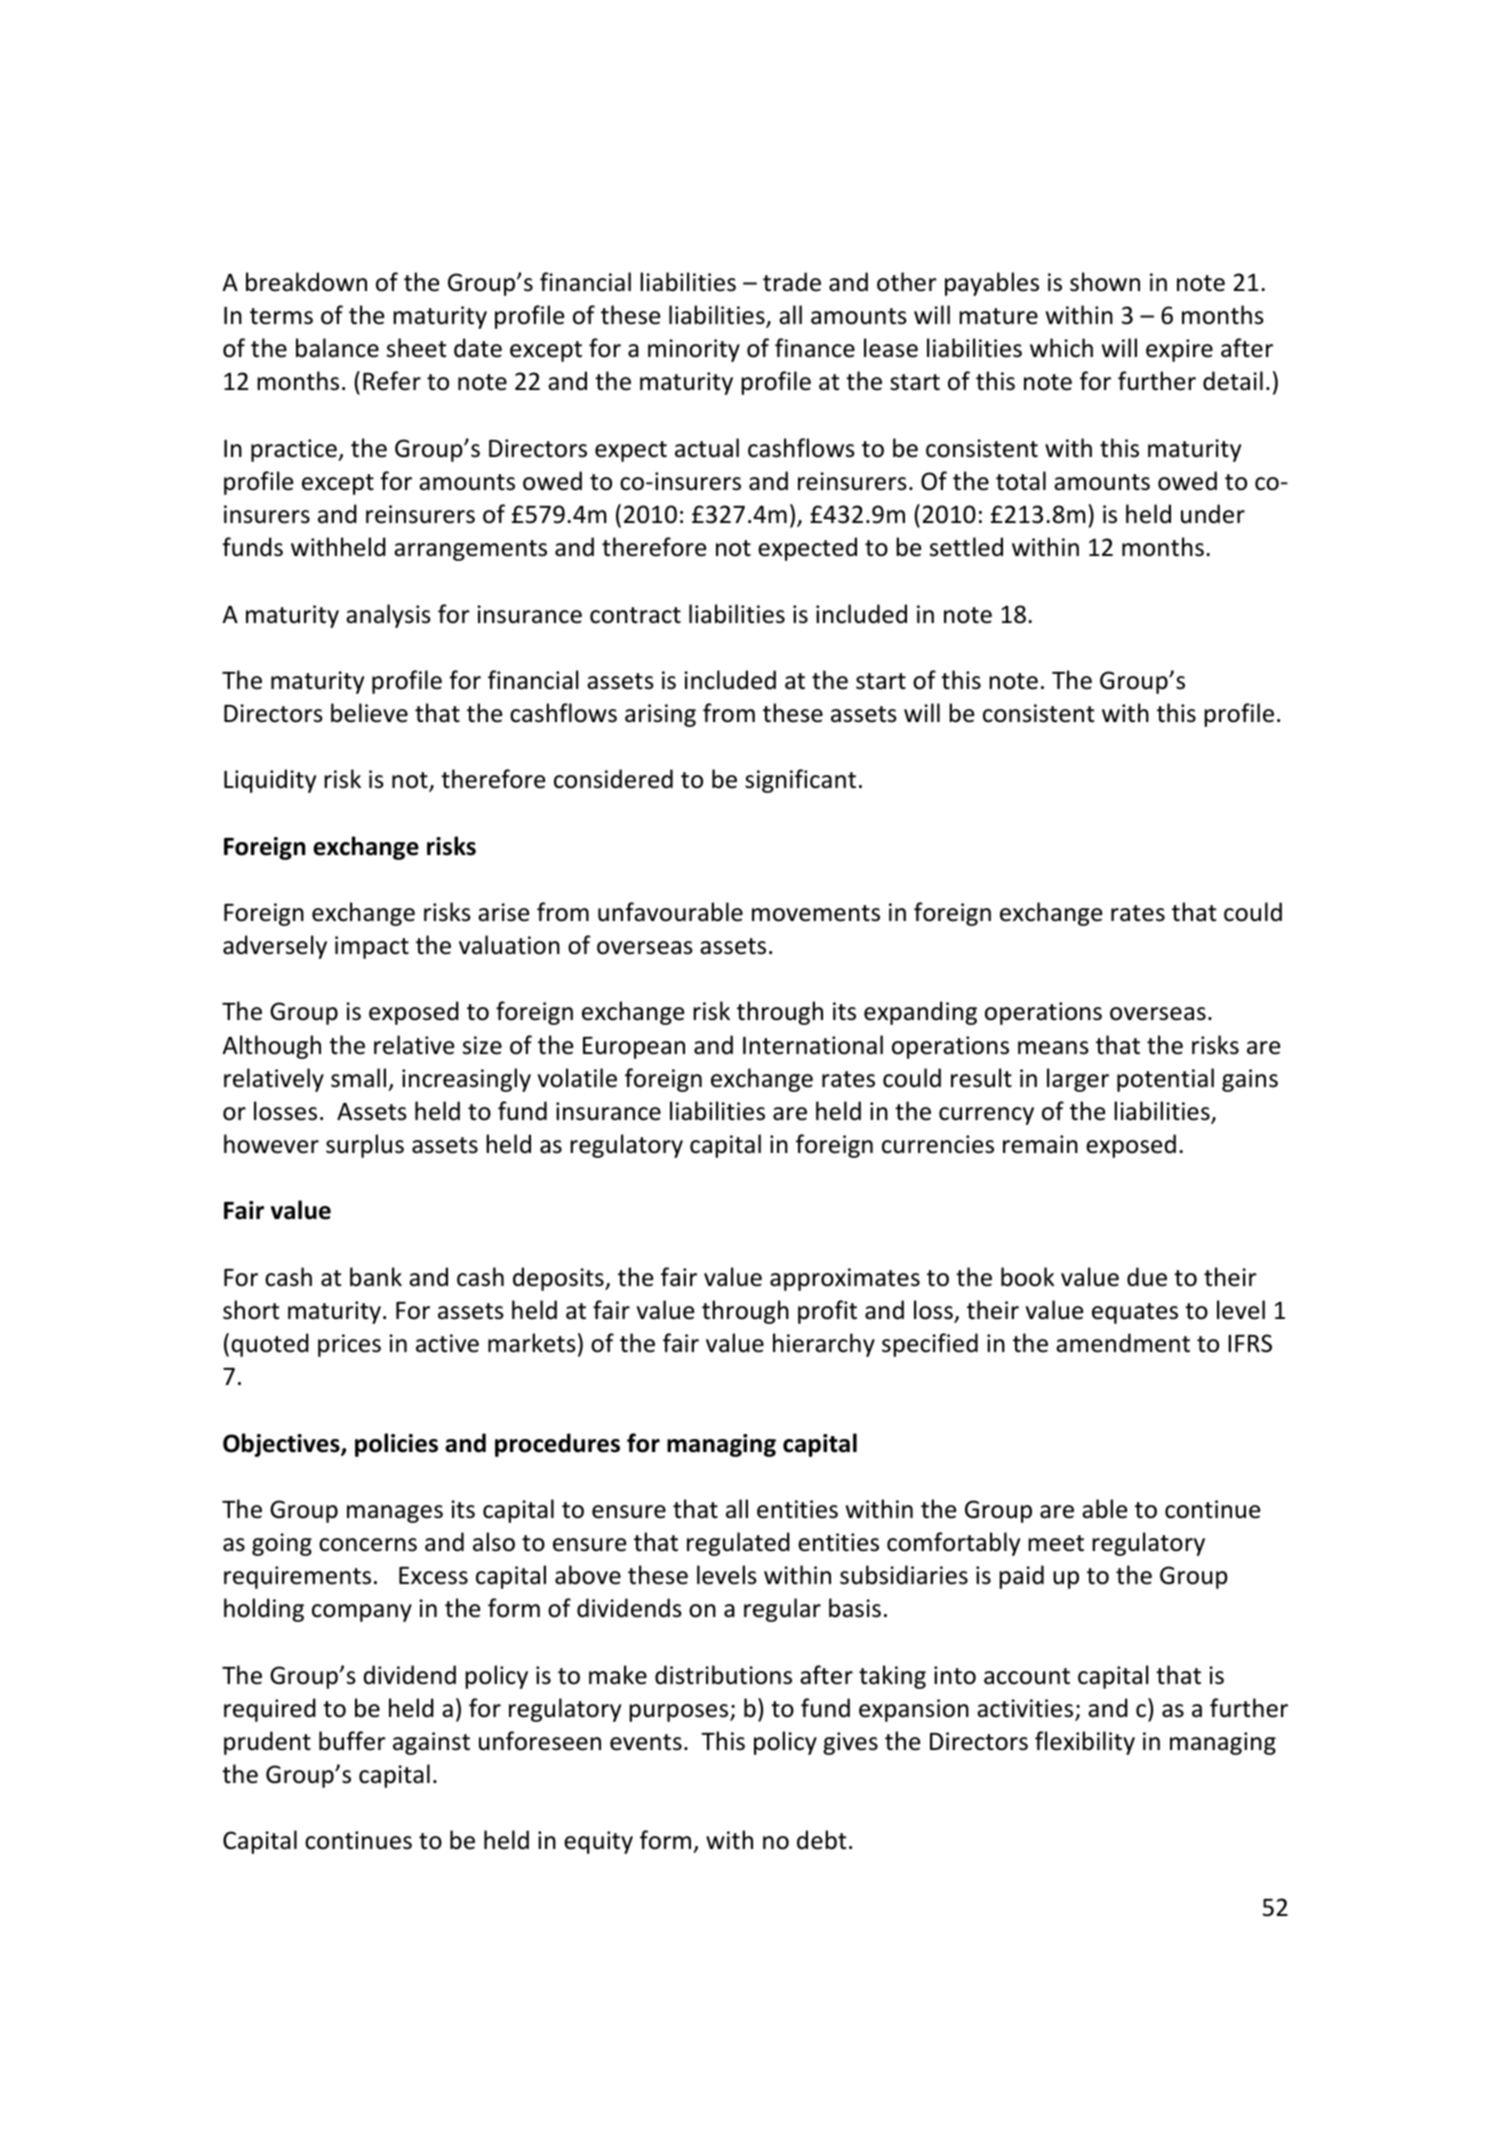 The image size is (1511, 2138). I want to click on minority, so click(694, 350).
